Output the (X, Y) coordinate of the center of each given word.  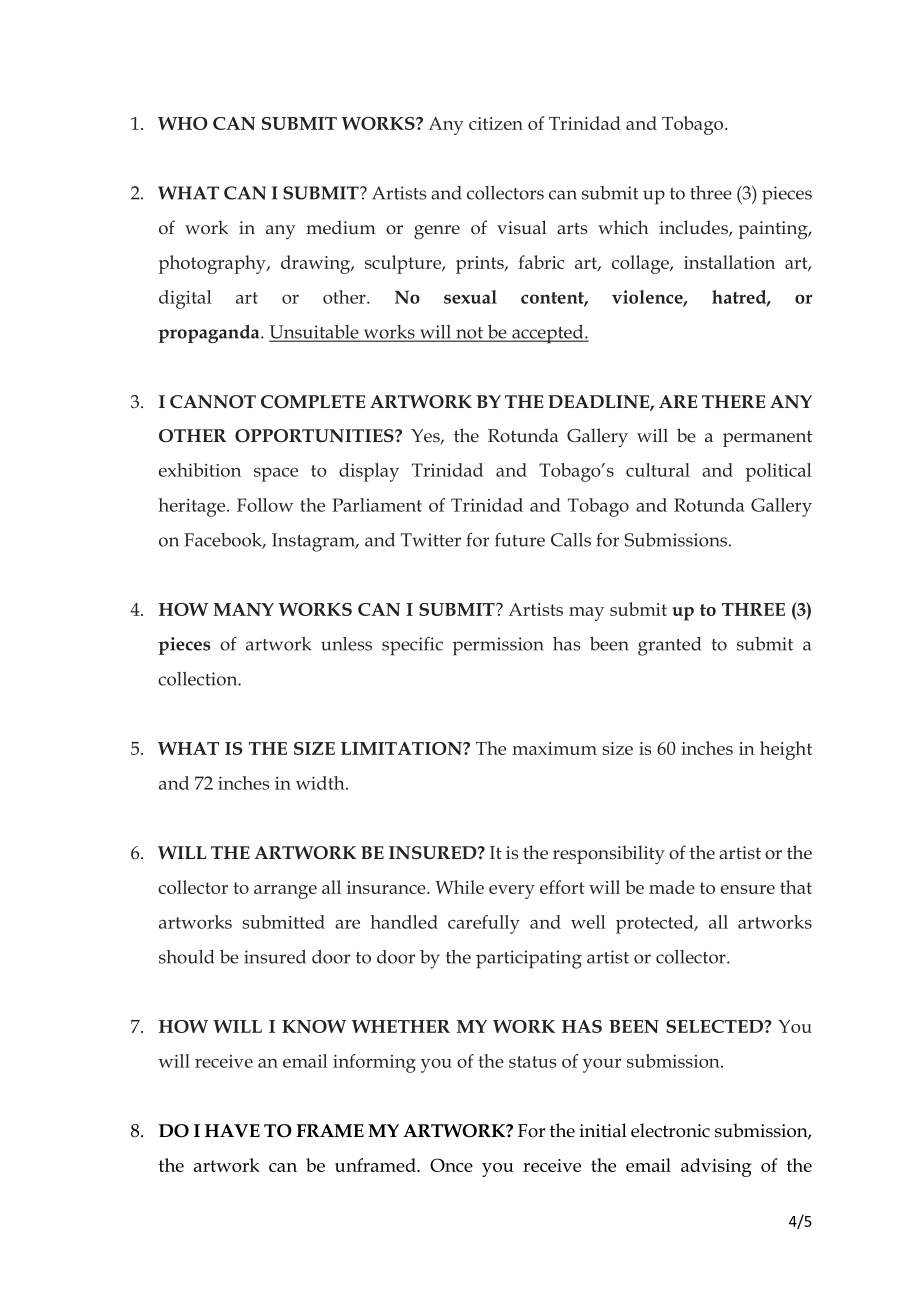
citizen (496, 123)
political (779, 472)
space (276, 475)
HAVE (232, 1131)
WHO (183, 123)
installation (729, 262)
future (520, 540)
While (459, 887)
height (786, 750)
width (321, 783)
